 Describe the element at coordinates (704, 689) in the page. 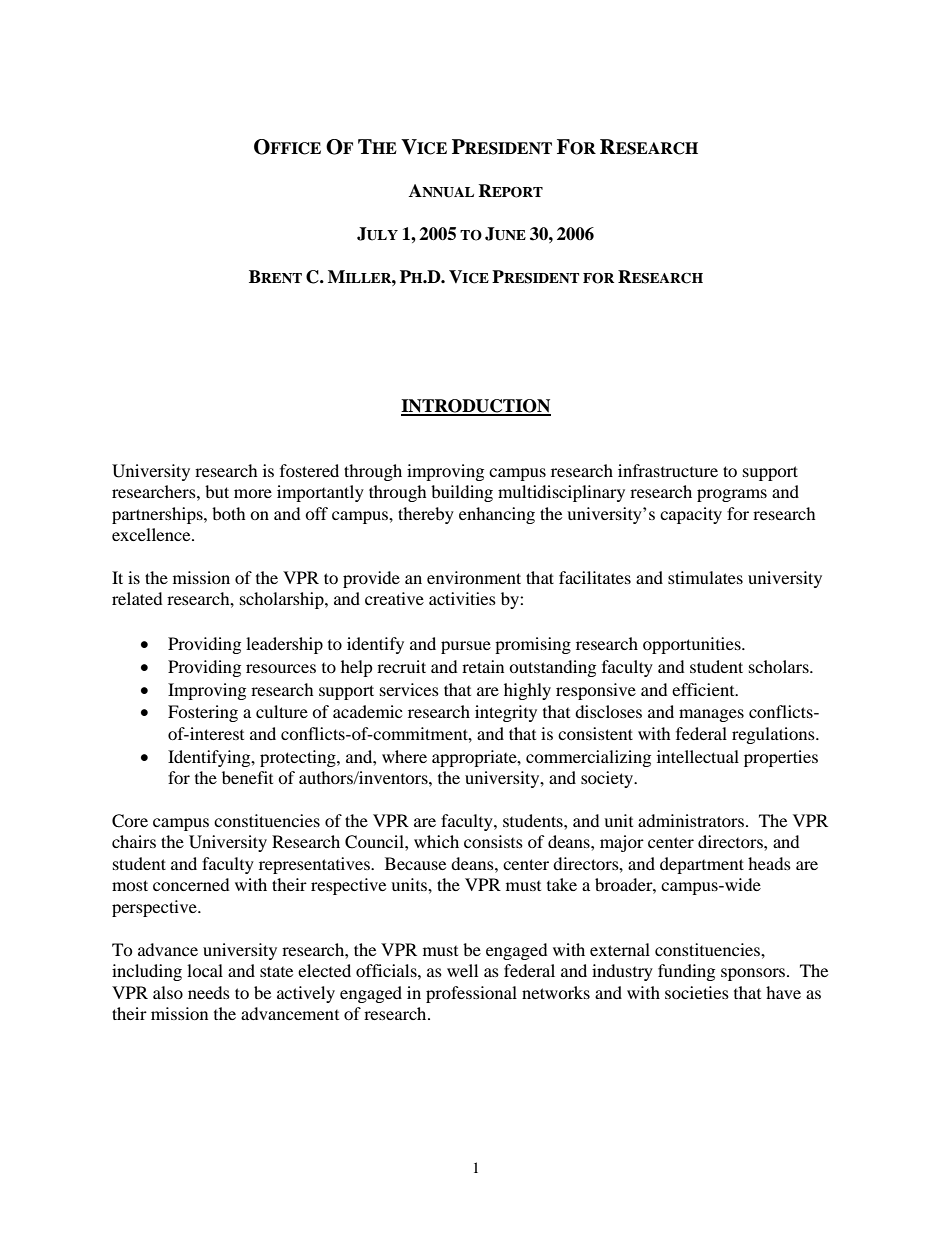

I see `efficient` at that location.
